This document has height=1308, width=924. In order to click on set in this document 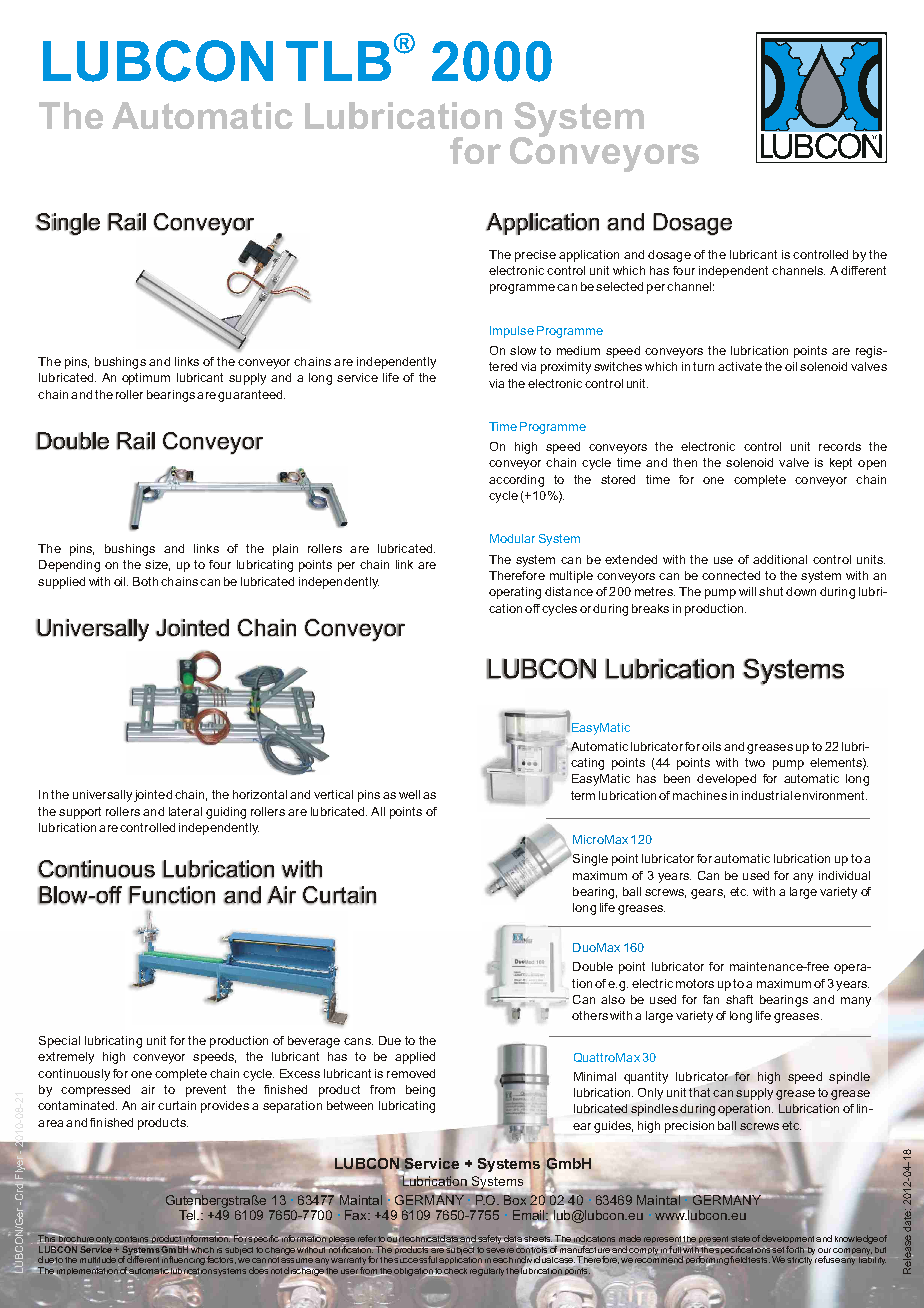, I will do `click(777, 1250)`.
